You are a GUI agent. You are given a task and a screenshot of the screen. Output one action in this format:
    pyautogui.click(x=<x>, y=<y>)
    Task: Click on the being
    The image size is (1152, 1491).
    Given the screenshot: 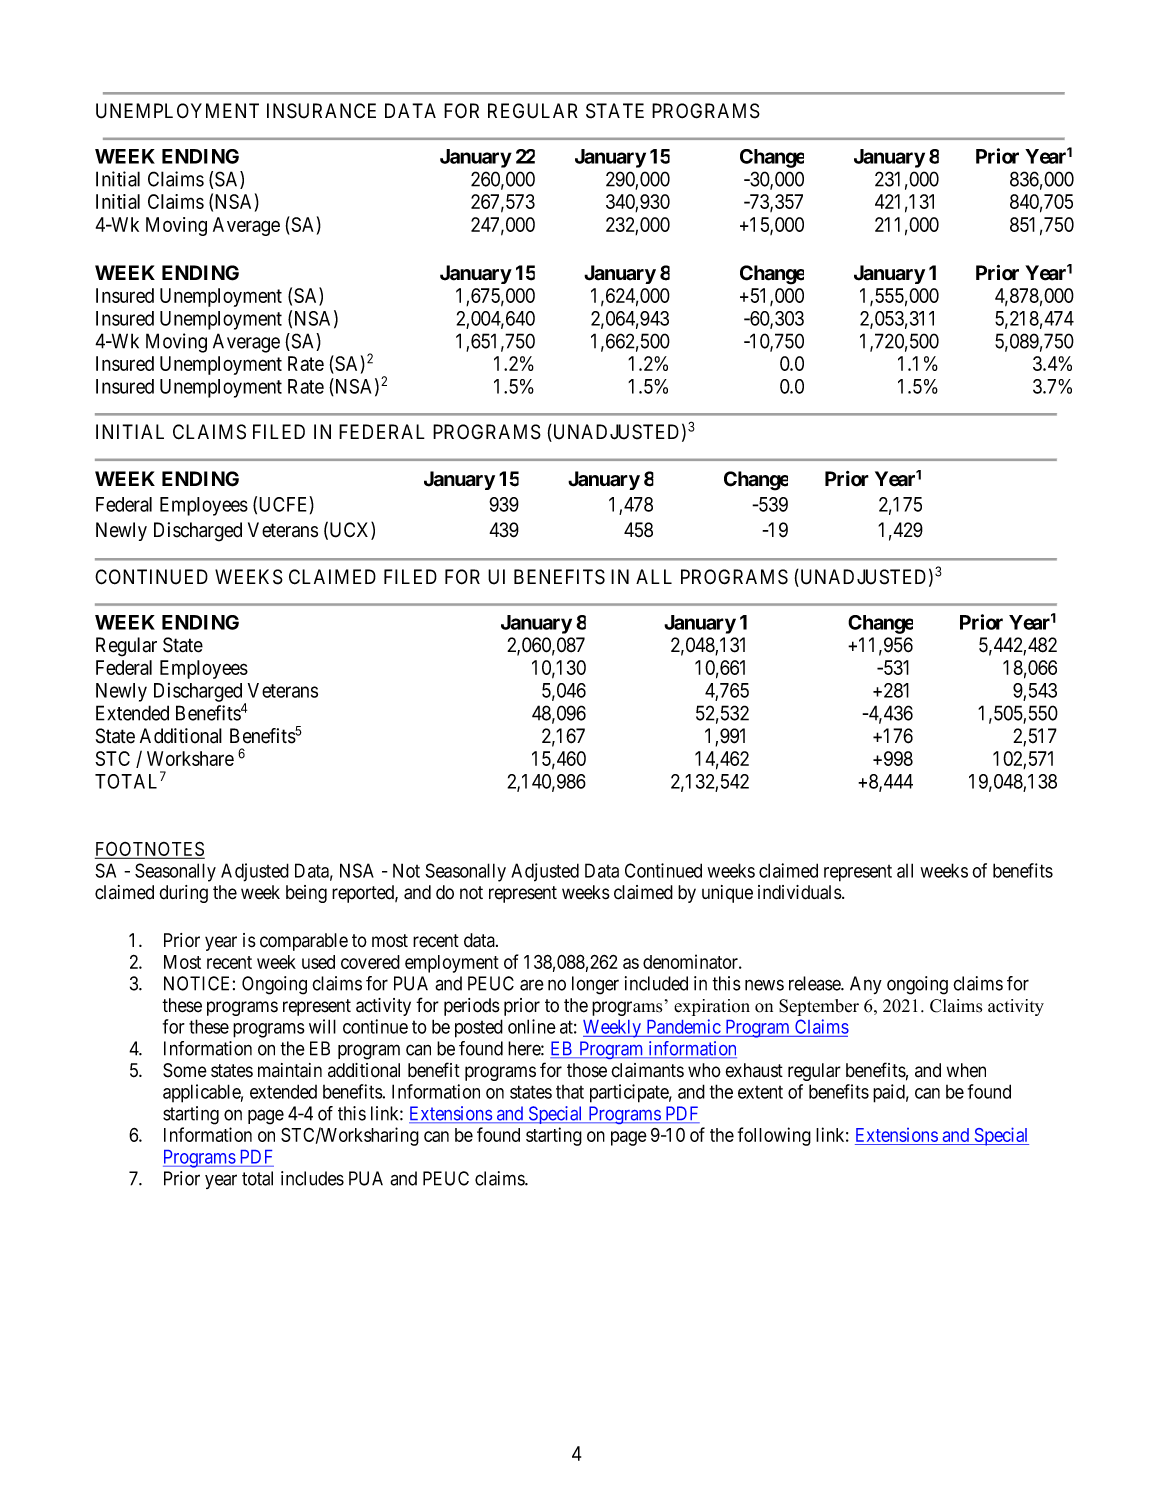 What is the action you would take?
    pyautogui.click(x=306, y=894)
